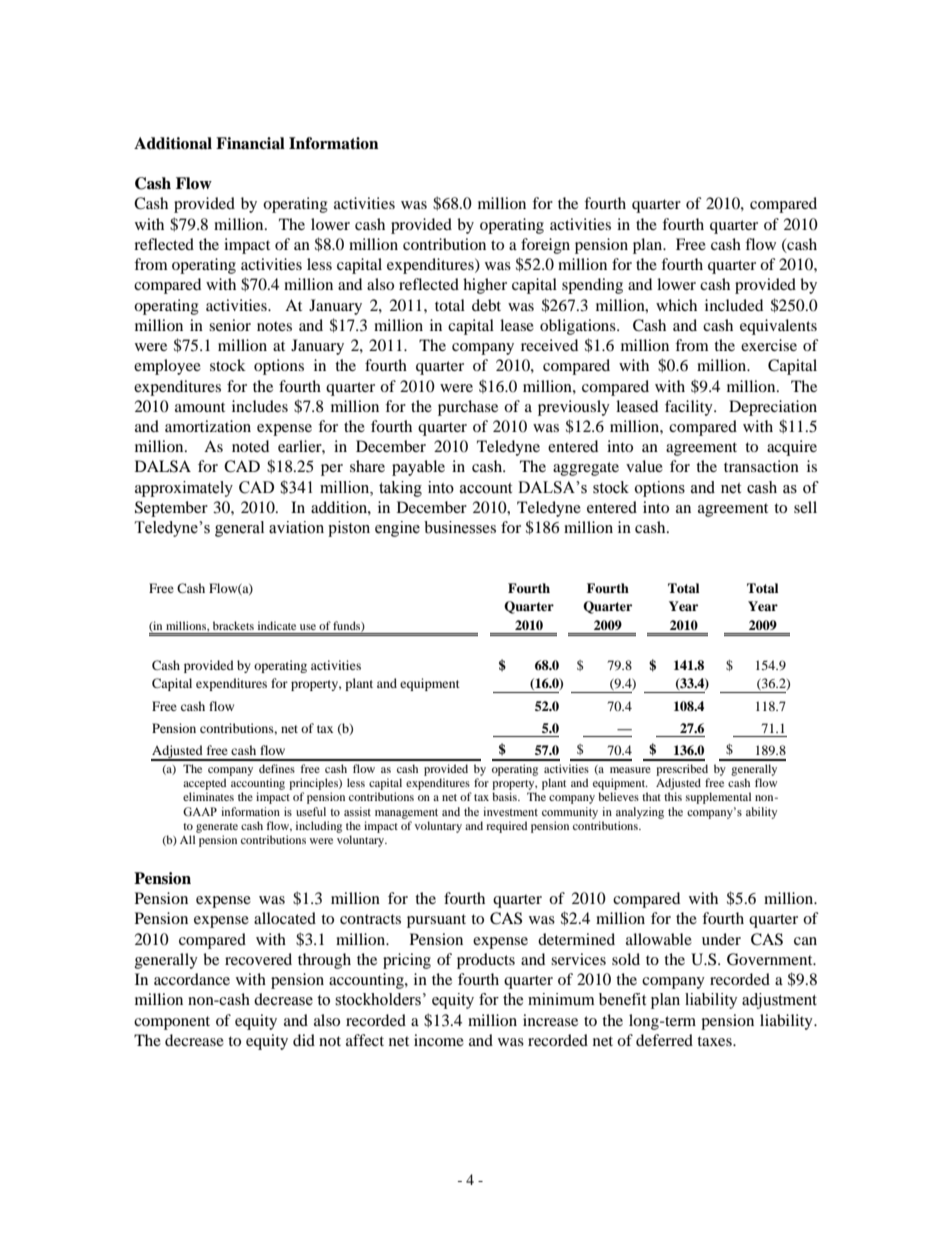  What do you see at coordinates (690, 408) in the page?
I see `facility` at bounding box center [690, 408].
